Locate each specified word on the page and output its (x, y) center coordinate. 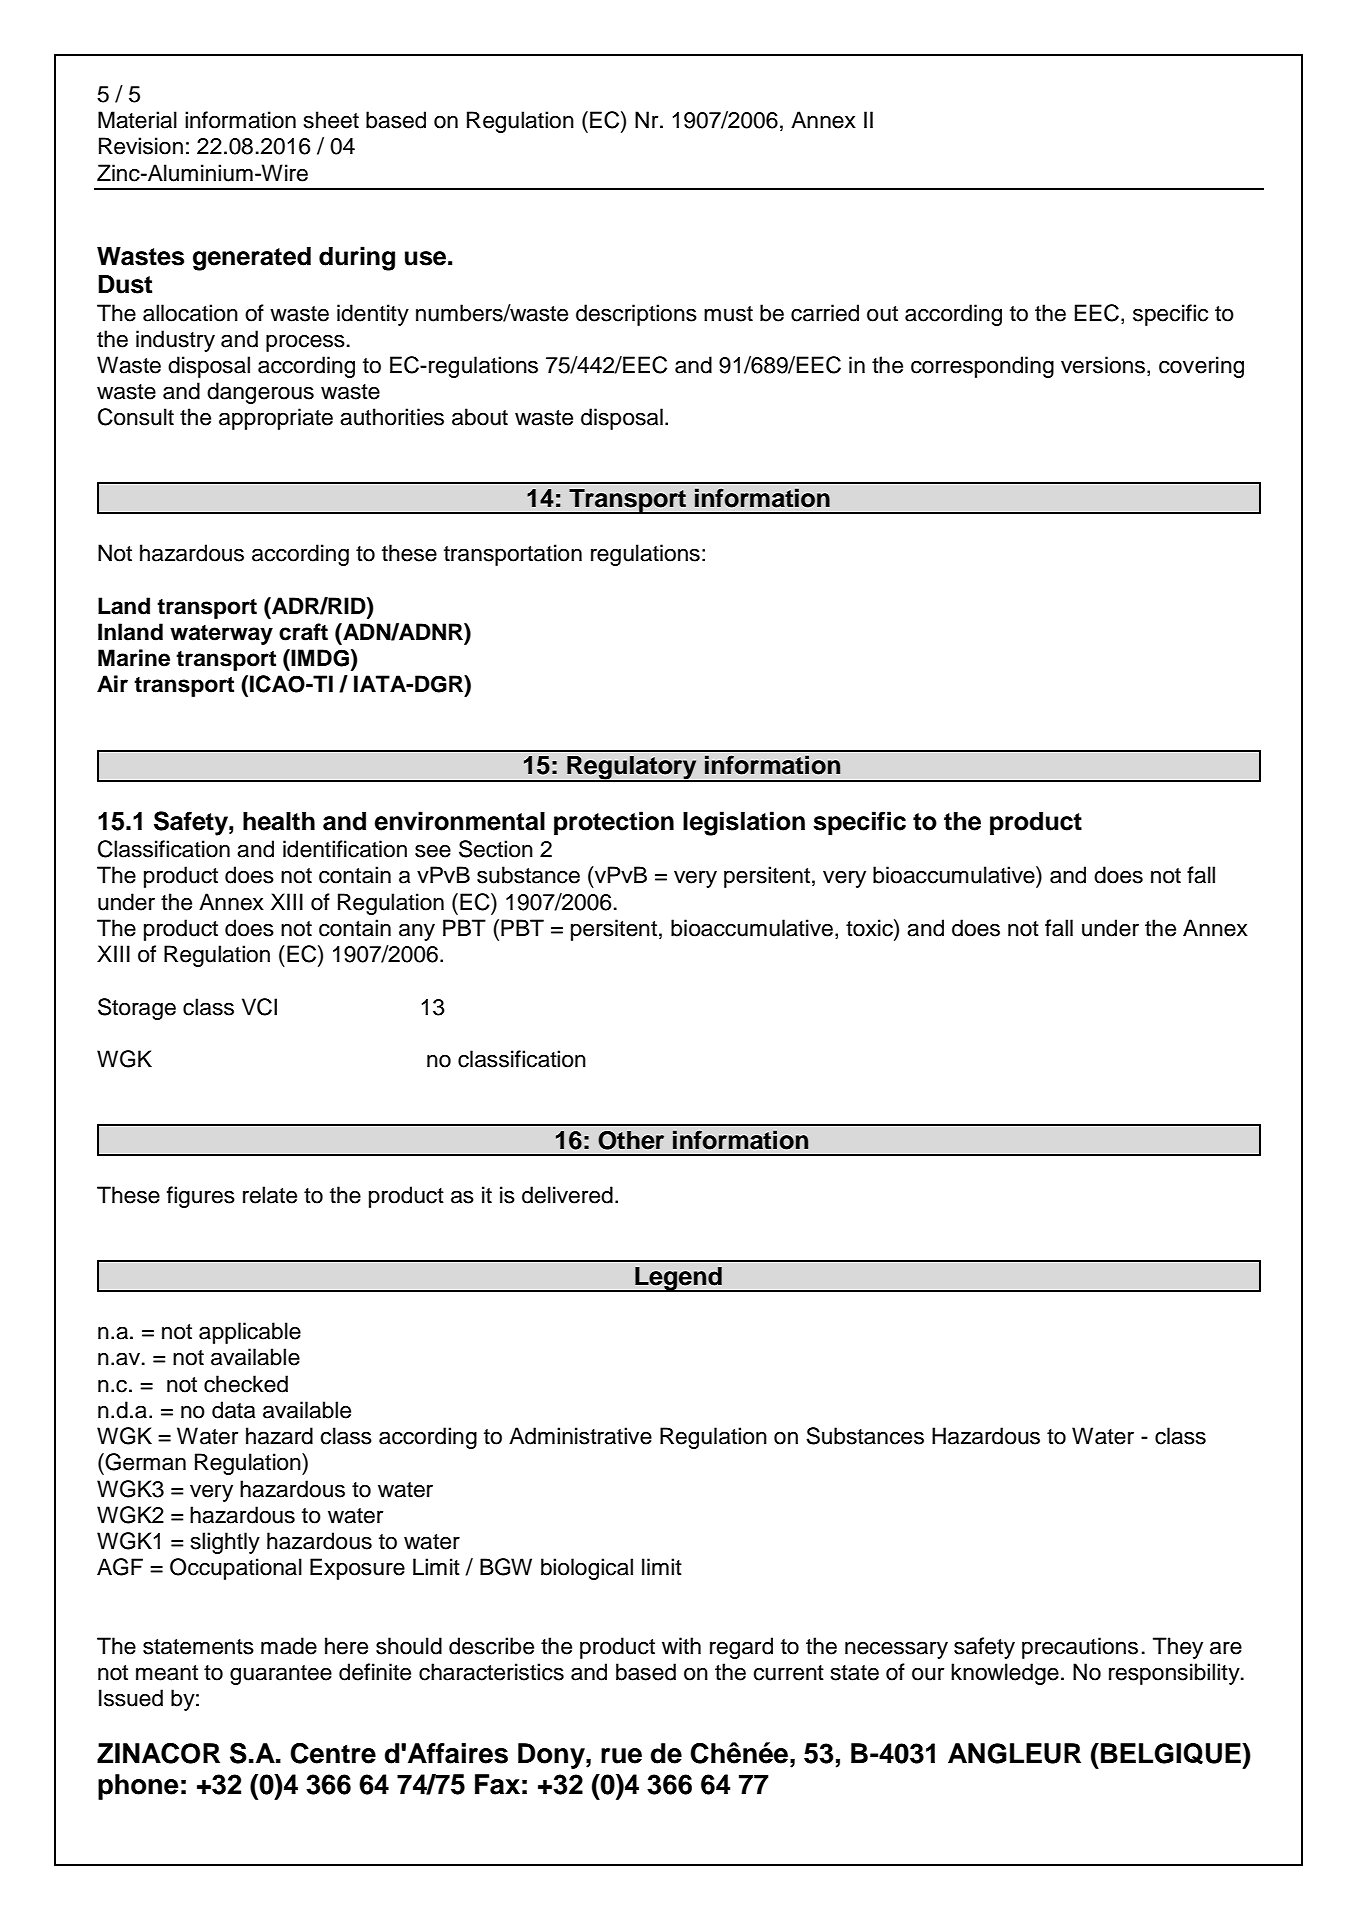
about (480, 417)
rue (621, 1756)
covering (1201, 367)
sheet (331, 120)
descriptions (636, 315)
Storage (137, 1009)
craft (303, 632)
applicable (250, 1333)
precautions (1080, 1648)
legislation (744, 823)
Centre (333, 1753)
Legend (678, 1279)
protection (614, 823)
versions (1103, 365)
